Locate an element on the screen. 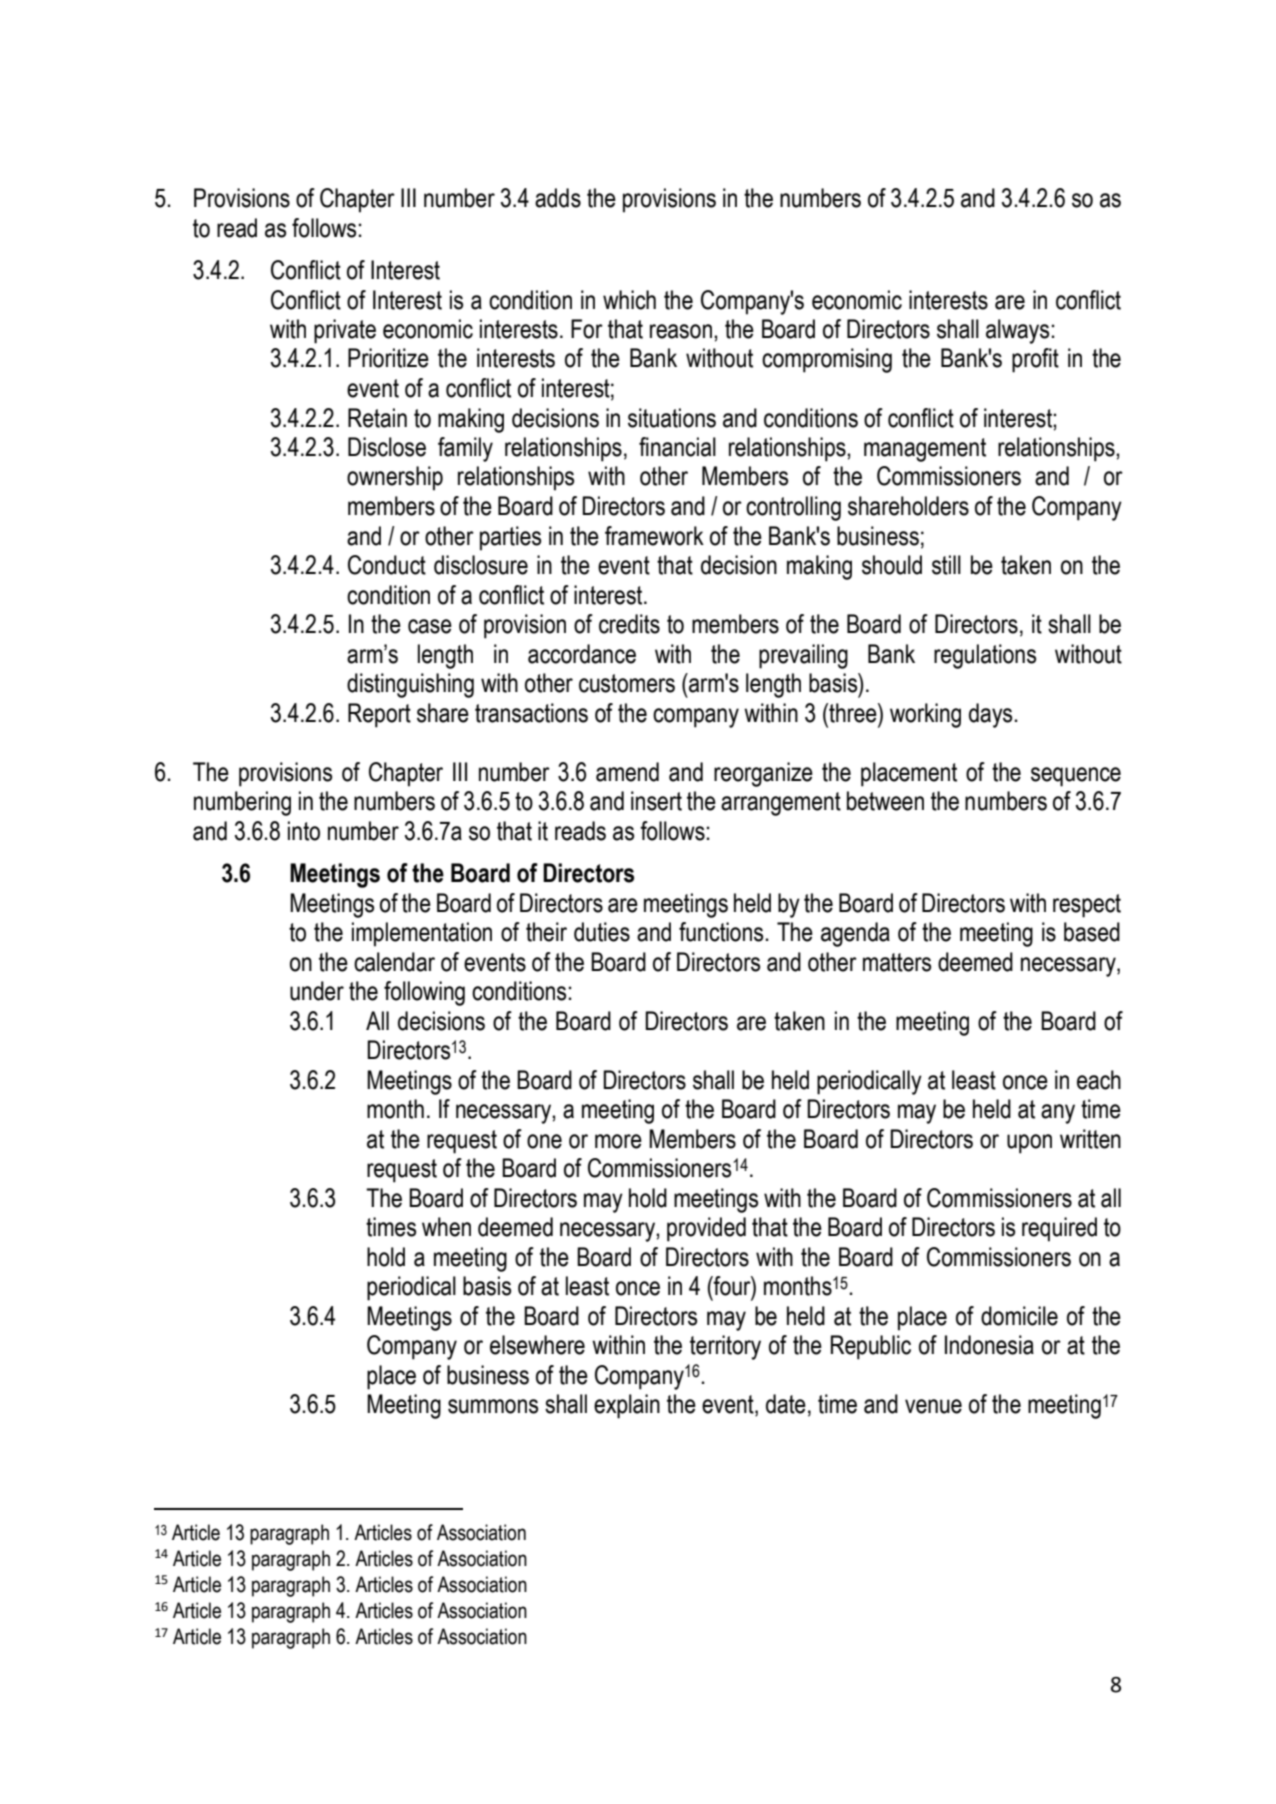 This screenshot has height=1804, width=1276. summons is located at coordinates (493, 1406).
